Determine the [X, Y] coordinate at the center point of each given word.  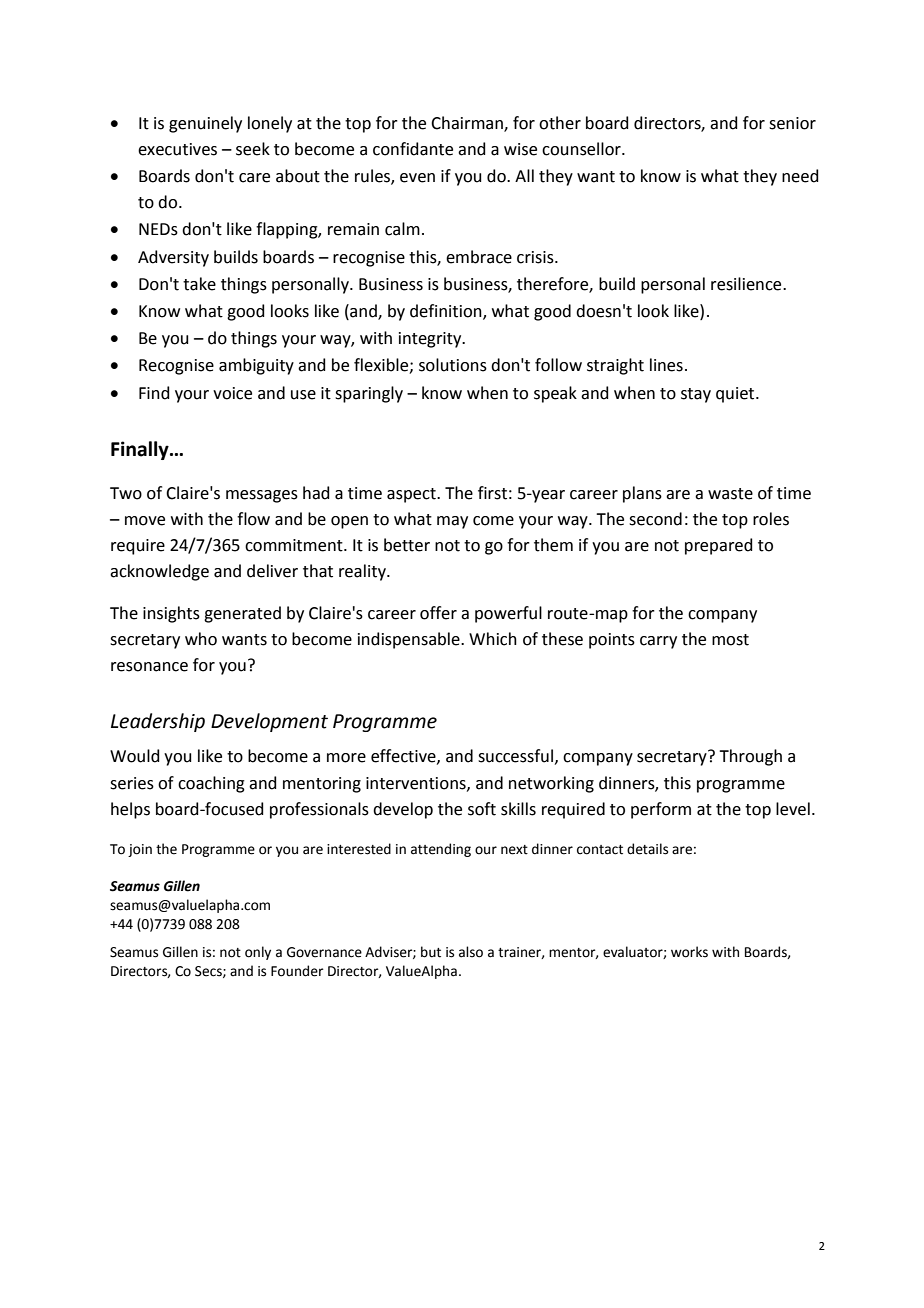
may [452, 522]
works [689, 952]
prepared [719, 546]
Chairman [468, 123]
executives [177, 149]
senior [792, 123]
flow [253, 519]
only [258, 953]
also [471, 952]
